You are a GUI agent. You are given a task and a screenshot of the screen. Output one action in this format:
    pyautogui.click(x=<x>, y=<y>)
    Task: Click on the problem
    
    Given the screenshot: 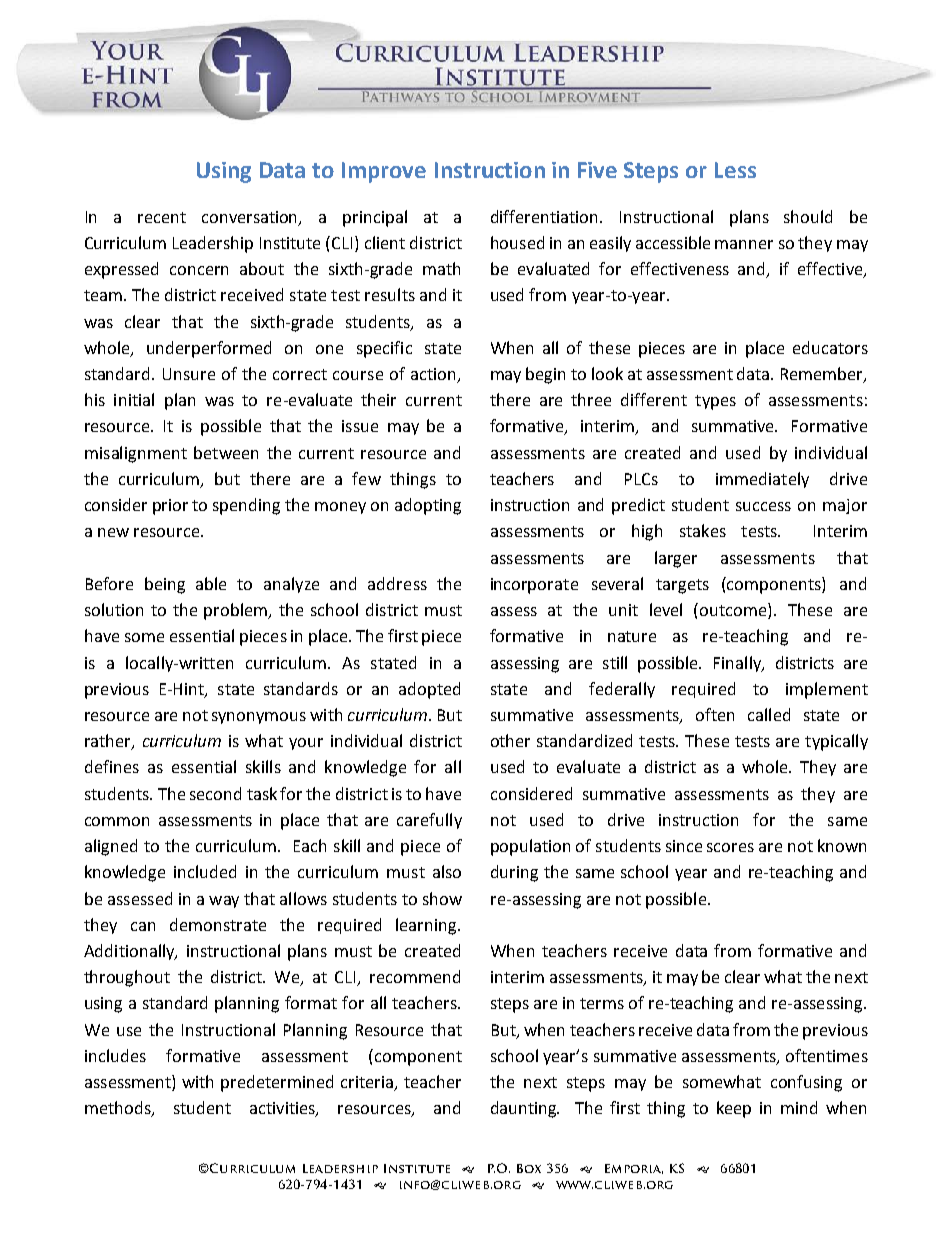 What is the action you would take?
    pyautogui.click(x=237, y=611)
